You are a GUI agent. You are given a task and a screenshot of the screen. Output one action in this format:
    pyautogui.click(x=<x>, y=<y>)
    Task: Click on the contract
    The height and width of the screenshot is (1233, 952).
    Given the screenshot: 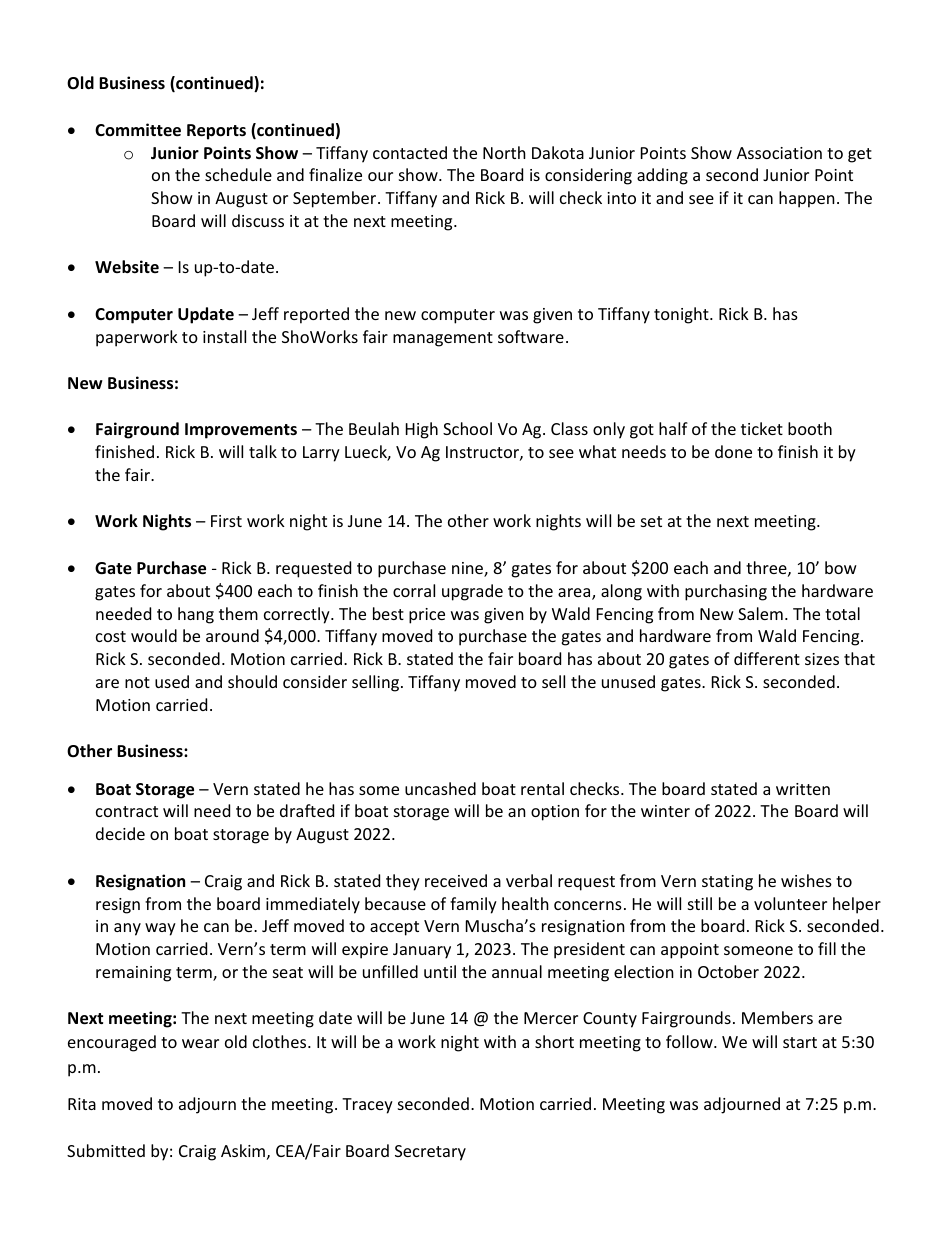 What is the action you would take?
    pyautogui.click(x=127, y=811)
